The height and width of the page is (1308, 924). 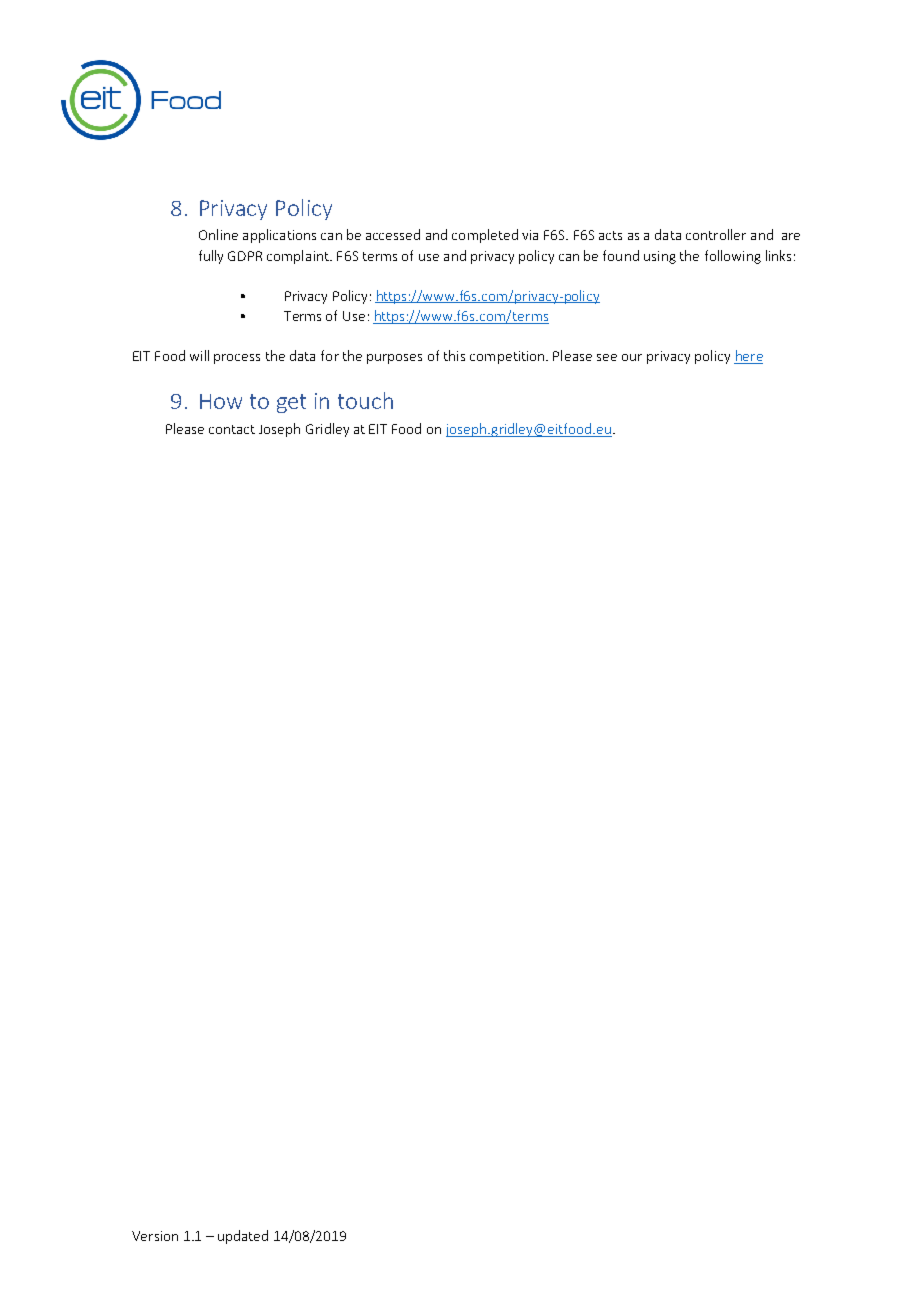 What do you see at coordinates (733, 257) in the page?
I see `following` at bounding box center [733, 257].
